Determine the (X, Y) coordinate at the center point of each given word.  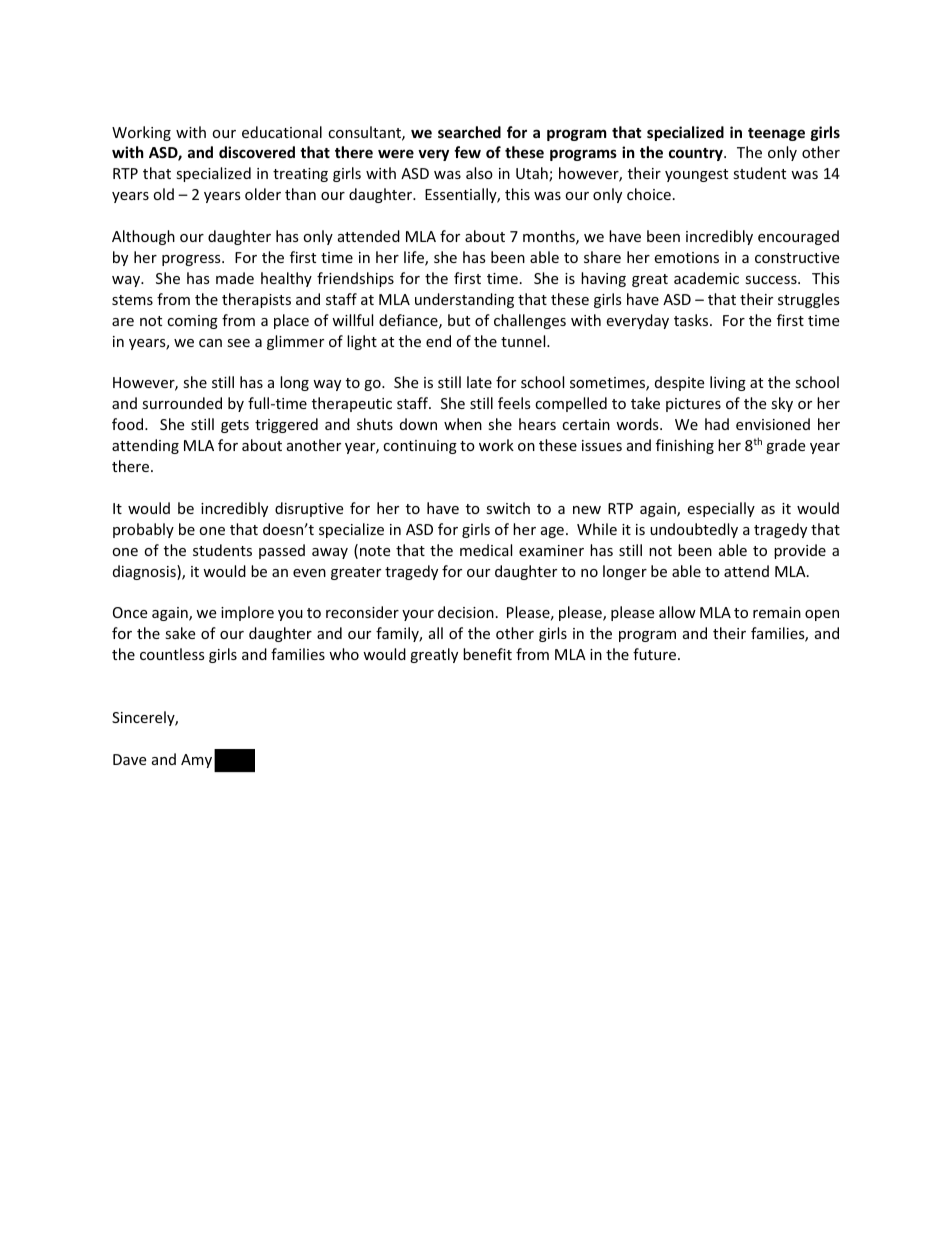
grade (785, 446)
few (467, 152)
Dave (129, 759)
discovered (257, 152)
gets (235, 426)
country (697, 154)
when (463, 424)
